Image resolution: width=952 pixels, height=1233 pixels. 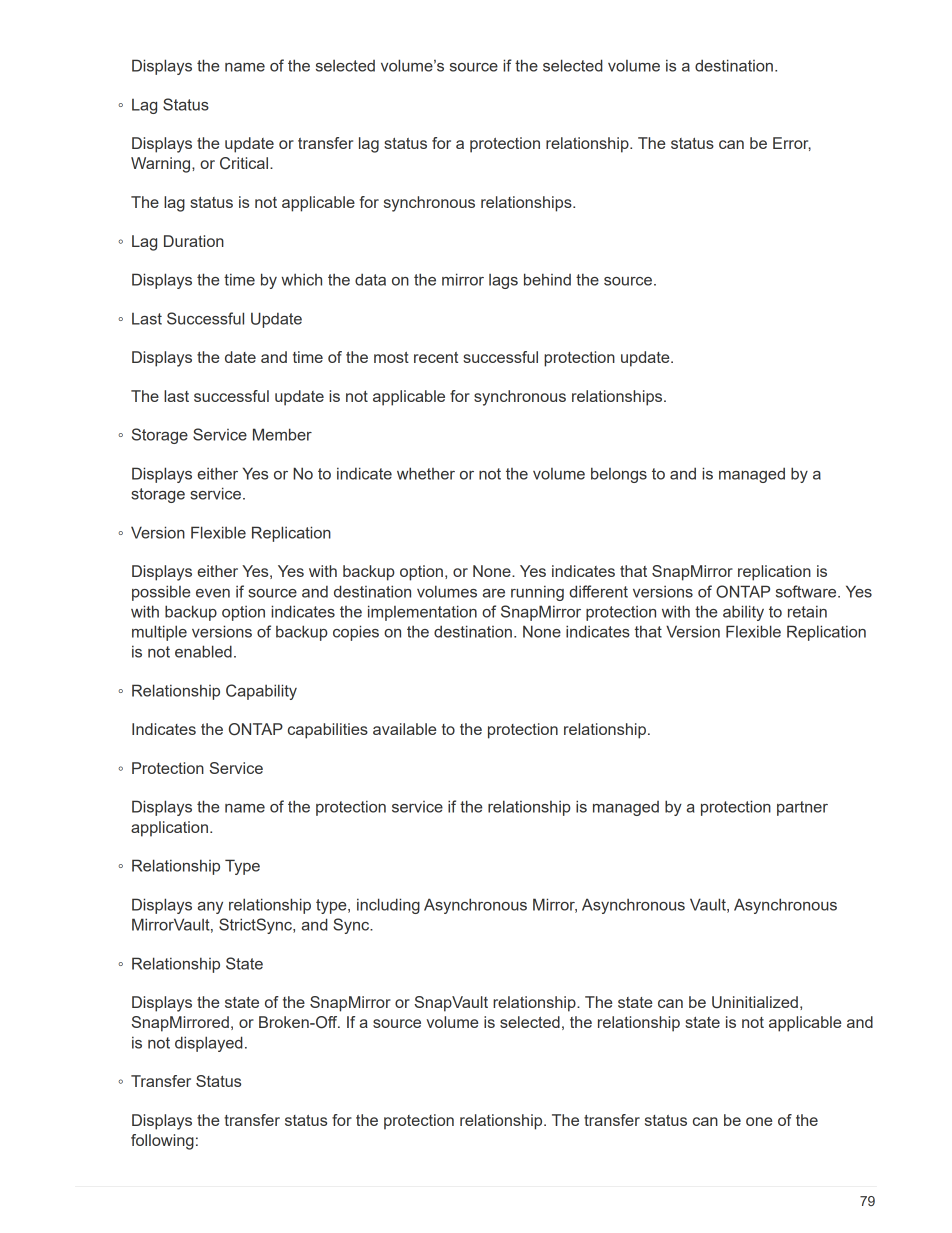 What do you see at coordinates (503, 281) in the document?
I see `lags` at bounding box center [503, 281].
